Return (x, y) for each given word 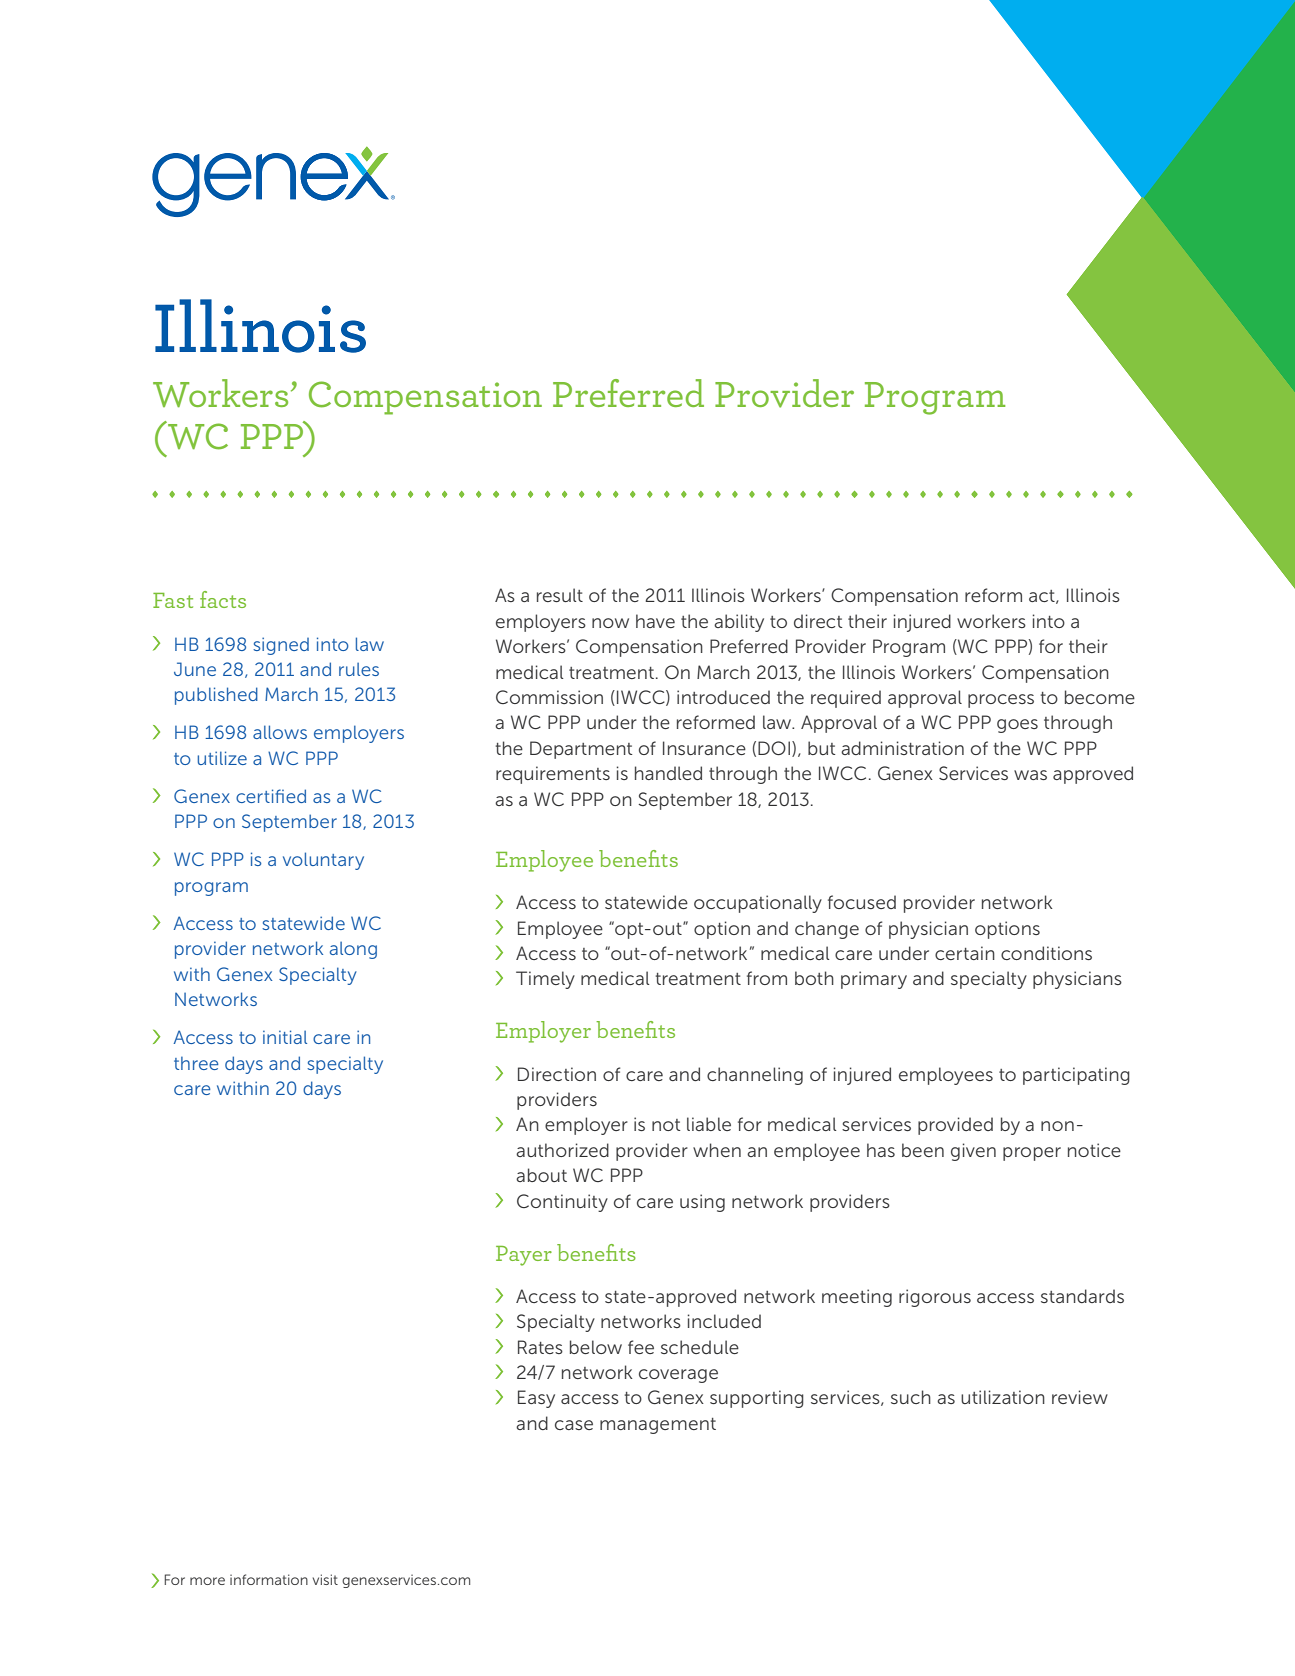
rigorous (935, 1298)
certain (965, 953)
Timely (545, 980)
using (702, 1203)
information (269, 1579)
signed (281, 646)
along (353, 950)
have (655, 621)
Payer (524, 1256)
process (1001, 701)
